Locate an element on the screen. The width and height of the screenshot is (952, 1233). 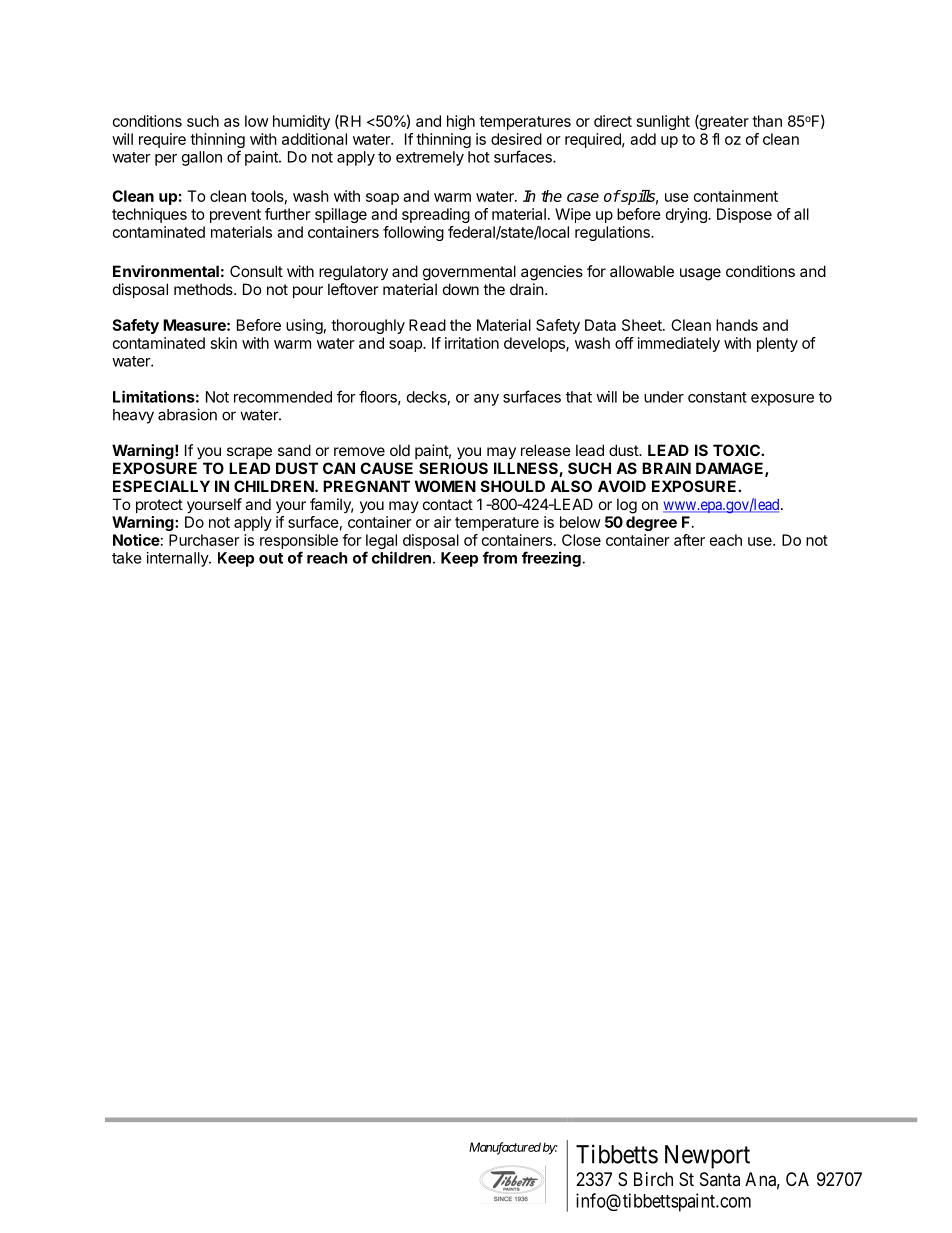
Manufactured is located at coordinates (505, 1148).
